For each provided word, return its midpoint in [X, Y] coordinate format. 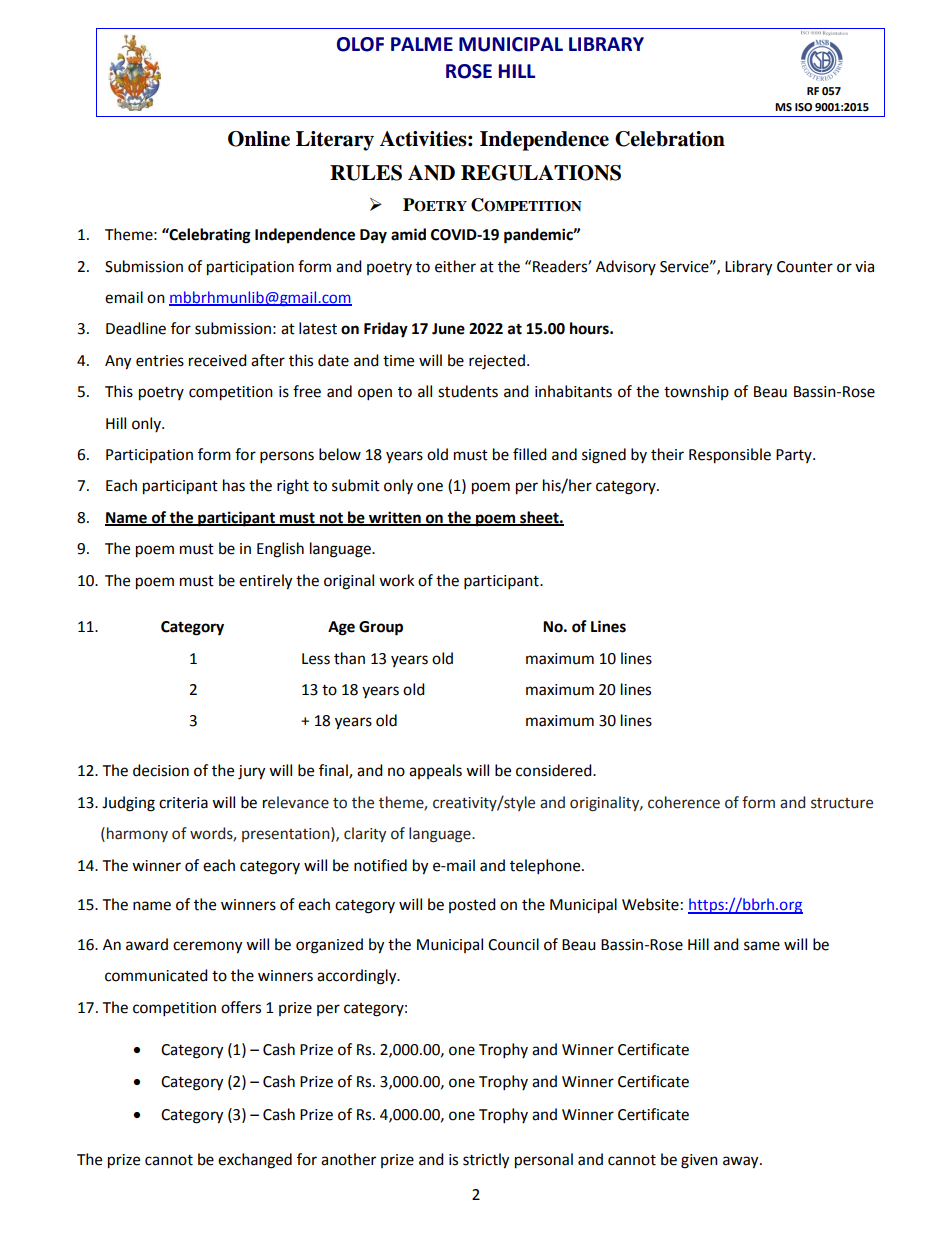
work [396, 580]
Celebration [670, 139]
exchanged [255, 1161]
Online [259, 139]
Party [795, 456]
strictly [486, 1161]
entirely [265, 582]
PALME [422, 44]
